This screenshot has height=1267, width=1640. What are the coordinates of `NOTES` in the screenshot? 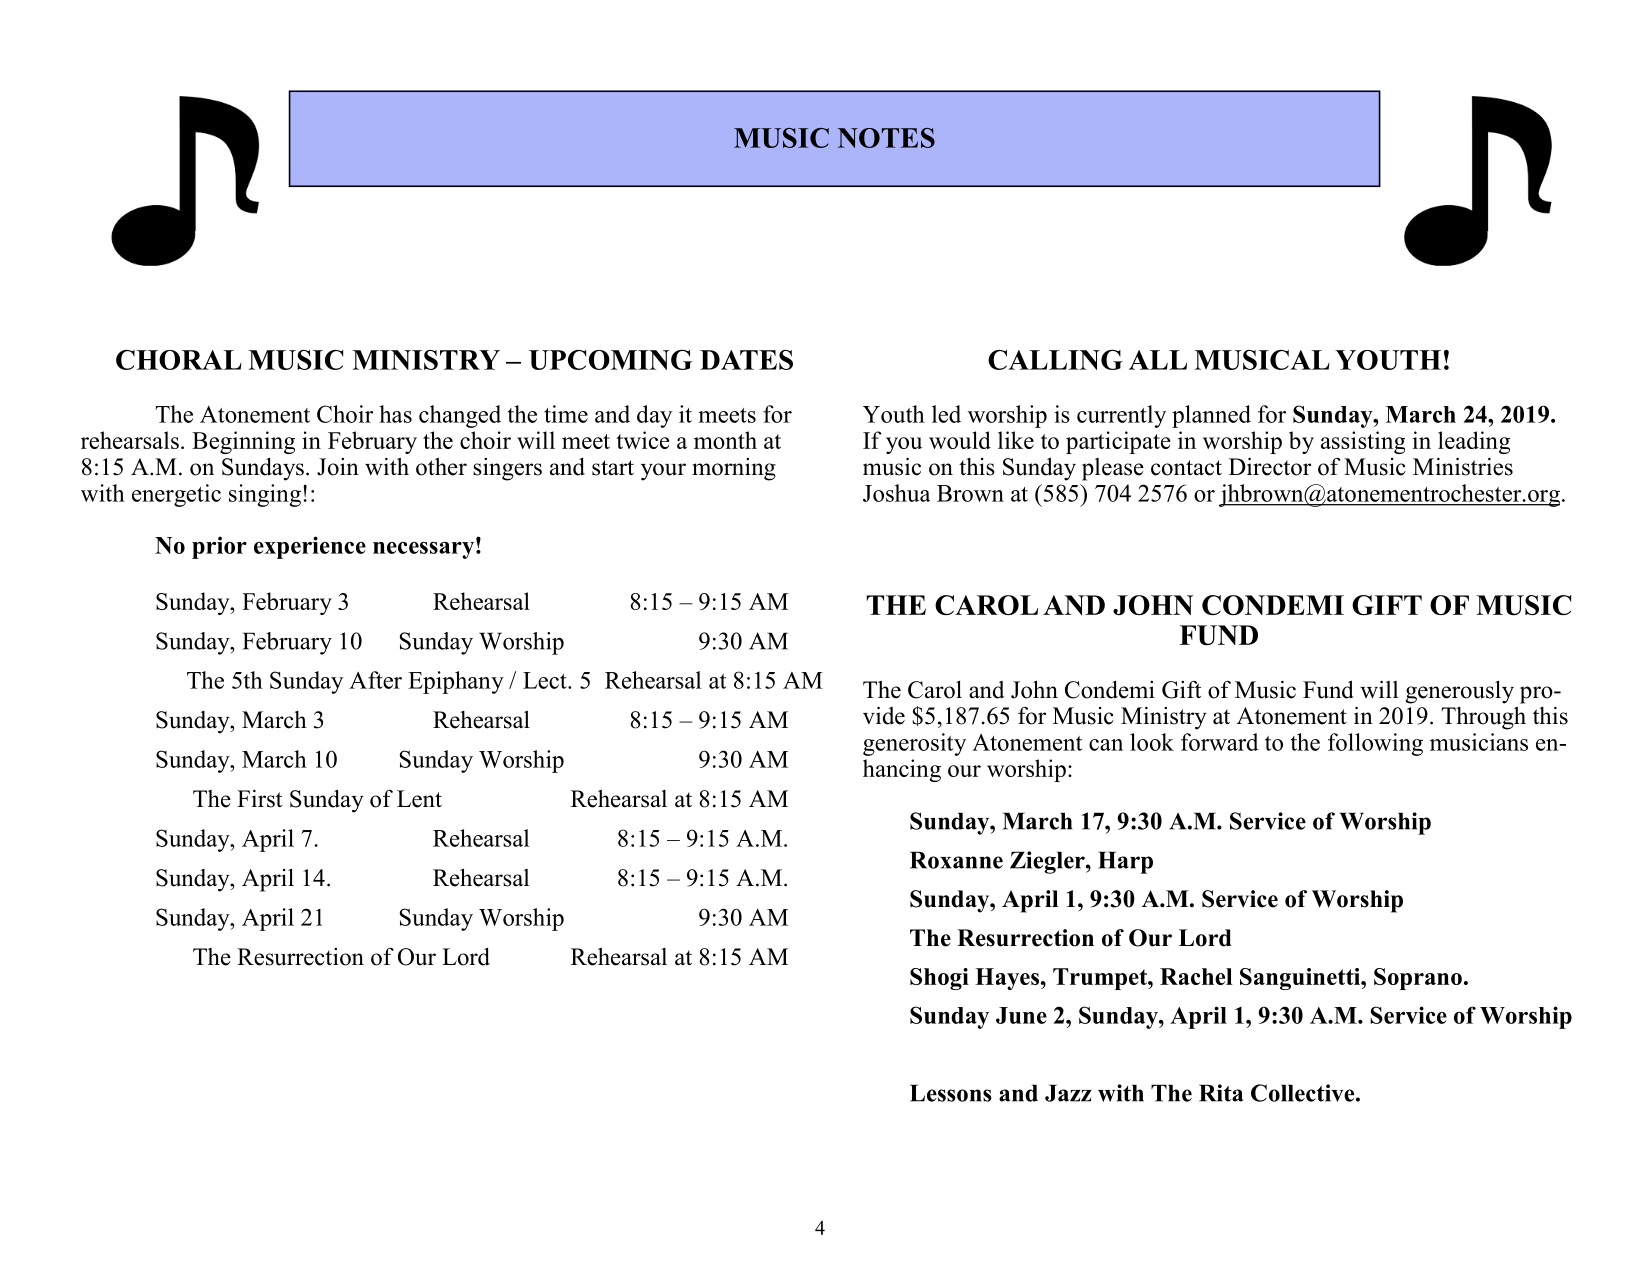 It's located at (886, 138).
